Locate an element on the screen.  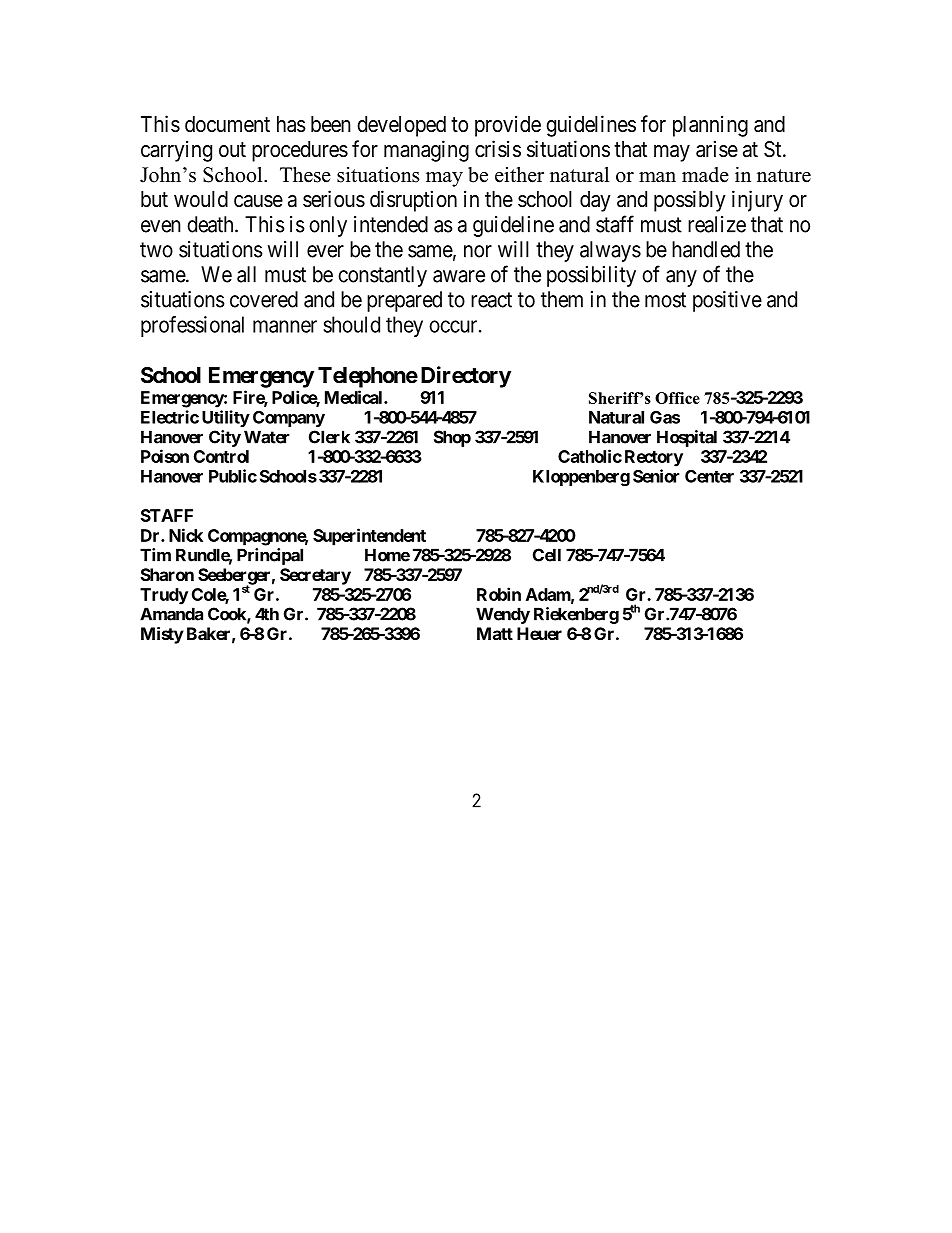
arise is located at coordinates (717, 149).
